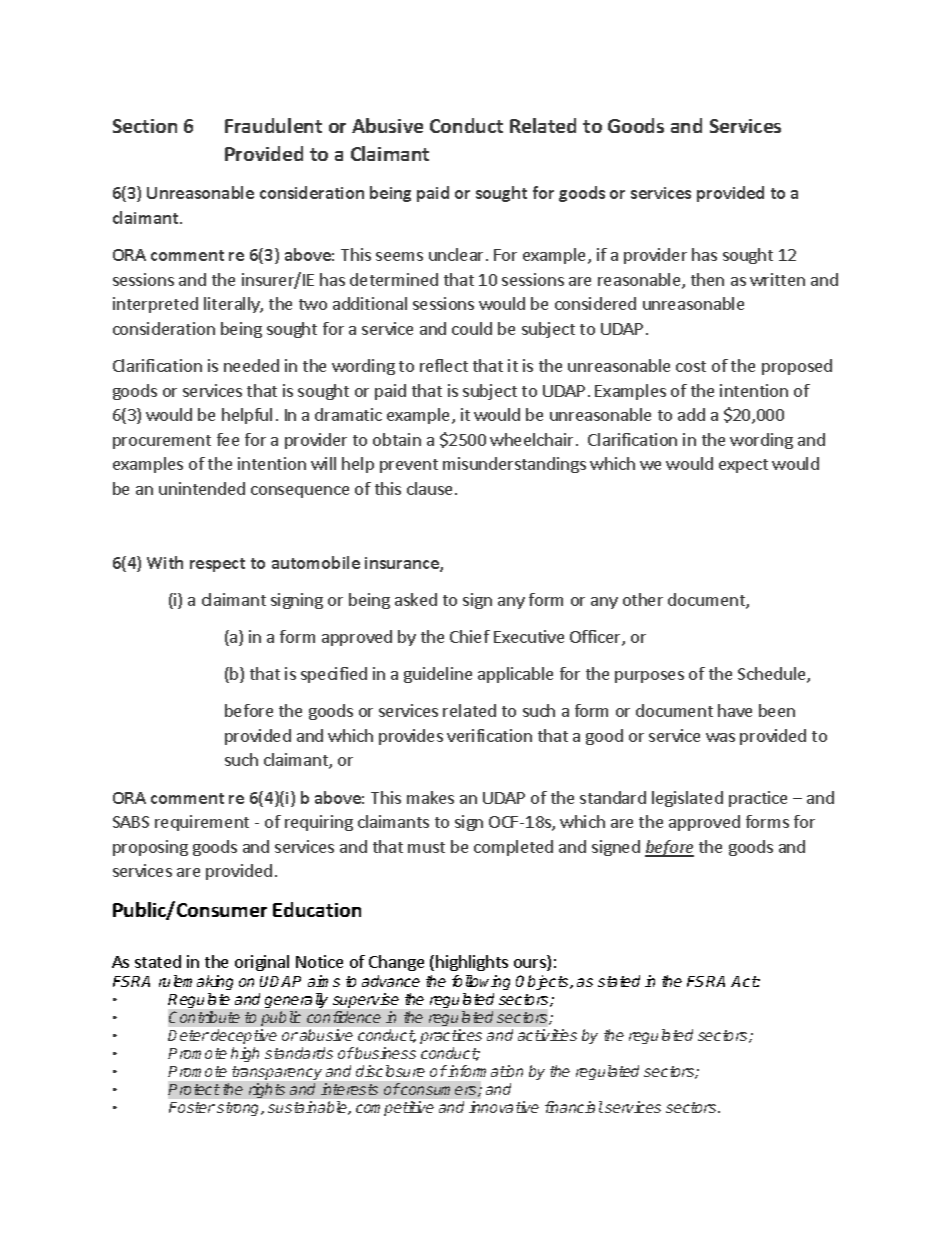 This page has width=952, height=1233. Describe the element at coordinates (217, 565) in the page. I see `respect` at that location.
